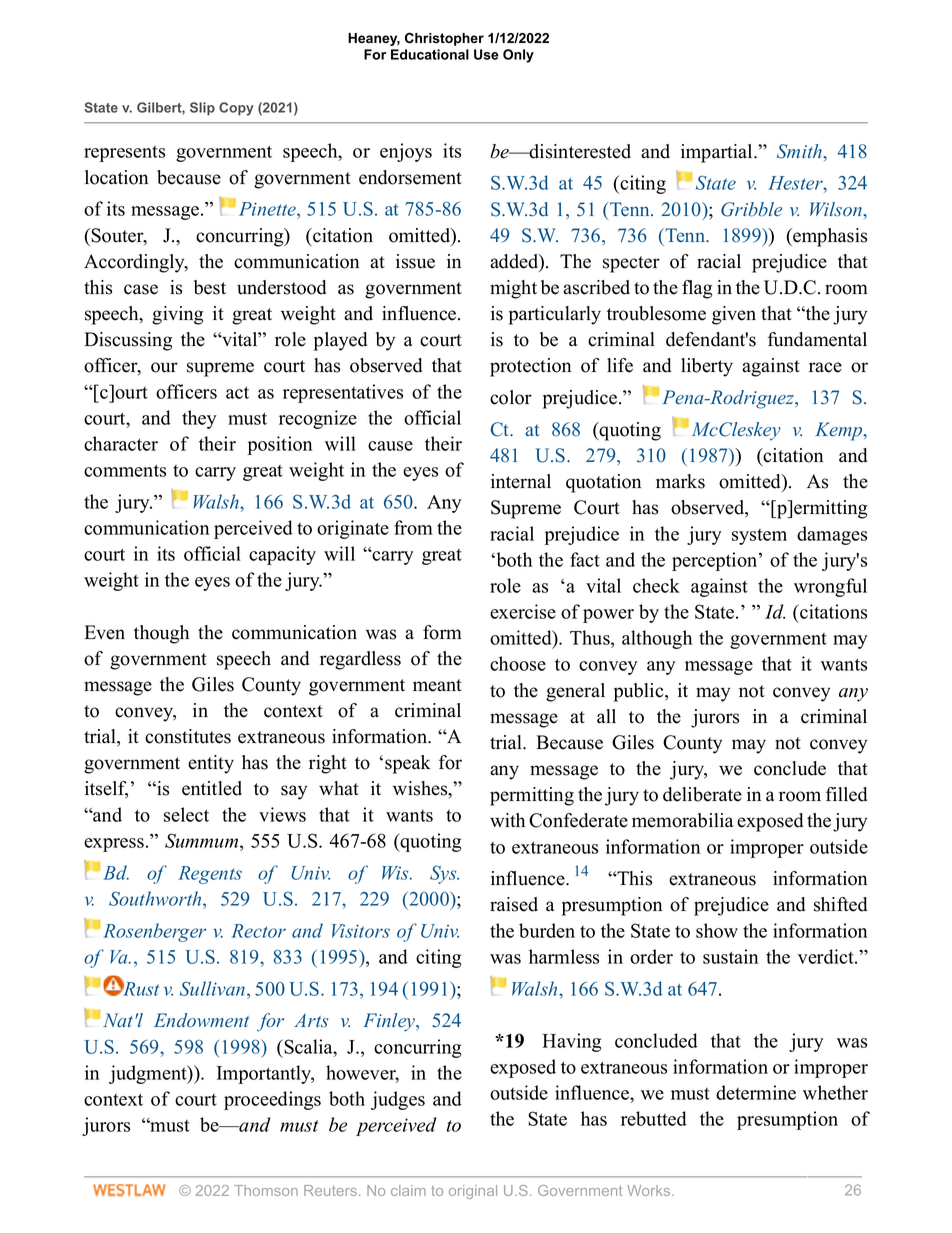 Image resolution: width=952 pixels, height=1233 pixels. Describe the element at coordinates (473, 1192) in the screenshot. I see `original` at that location.
